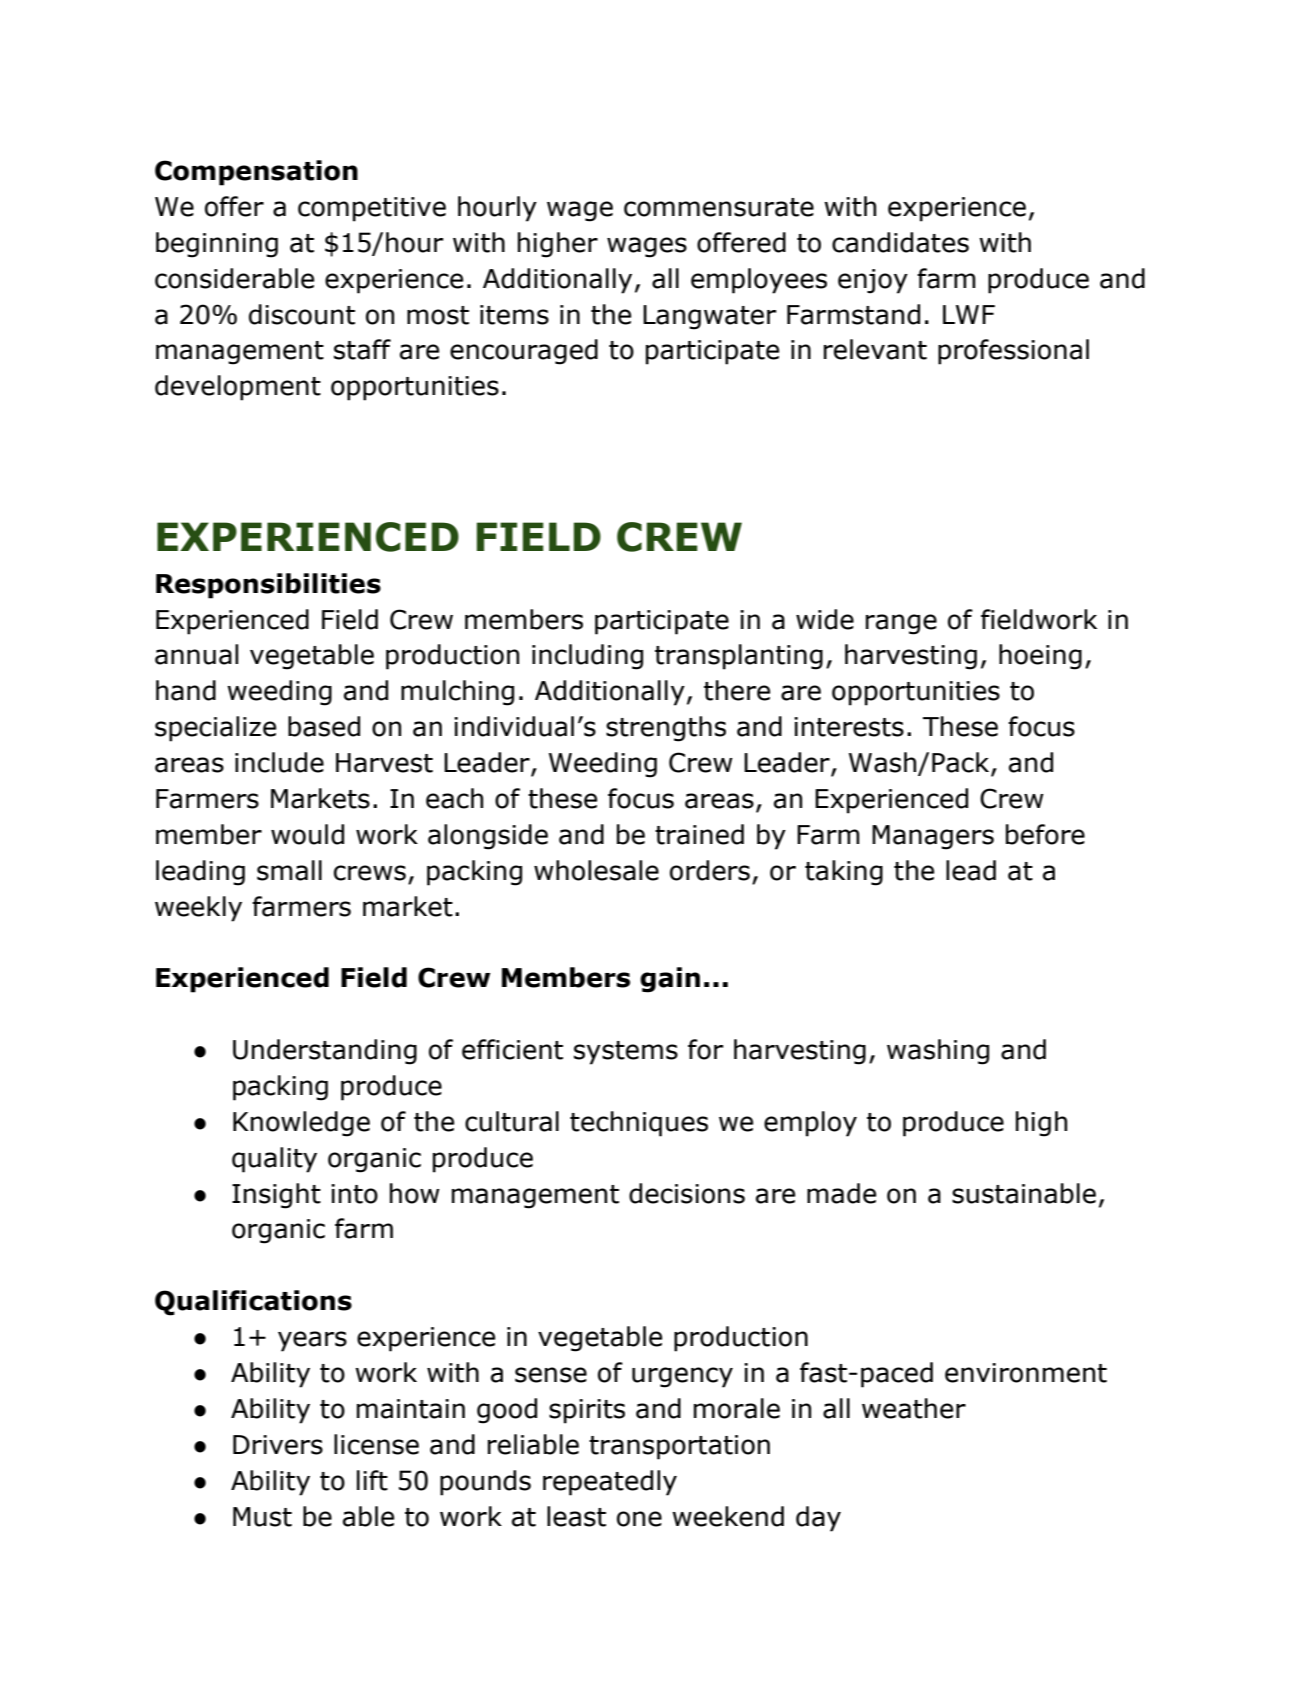  I want to click on repeatedly, so click(610, 1483).
